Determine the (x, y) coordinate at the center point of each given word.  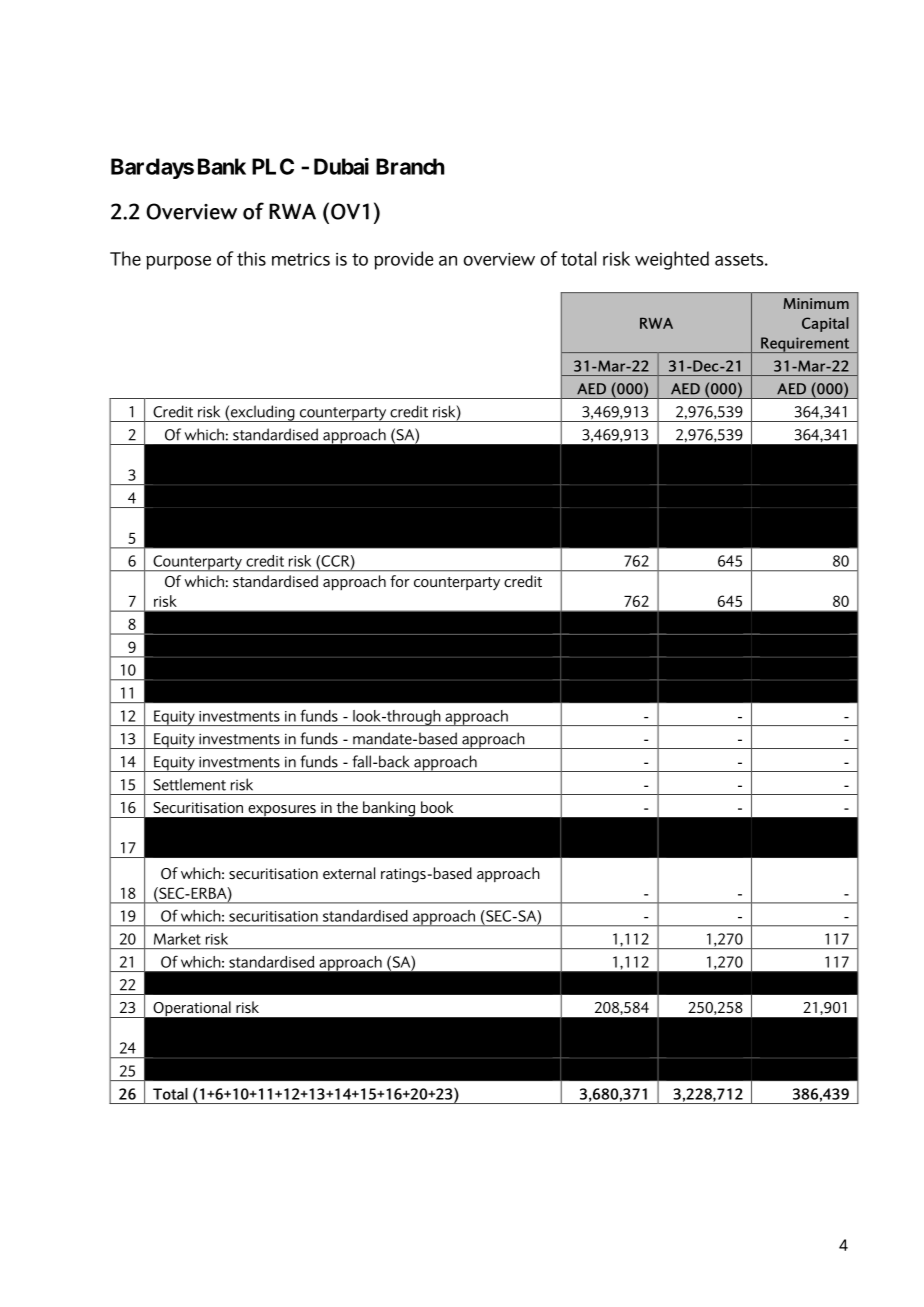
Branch (410, 166)
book (437, 807)
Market (177, 939)
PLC (273, 166)
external (349, 873)
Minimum (816, 303)
